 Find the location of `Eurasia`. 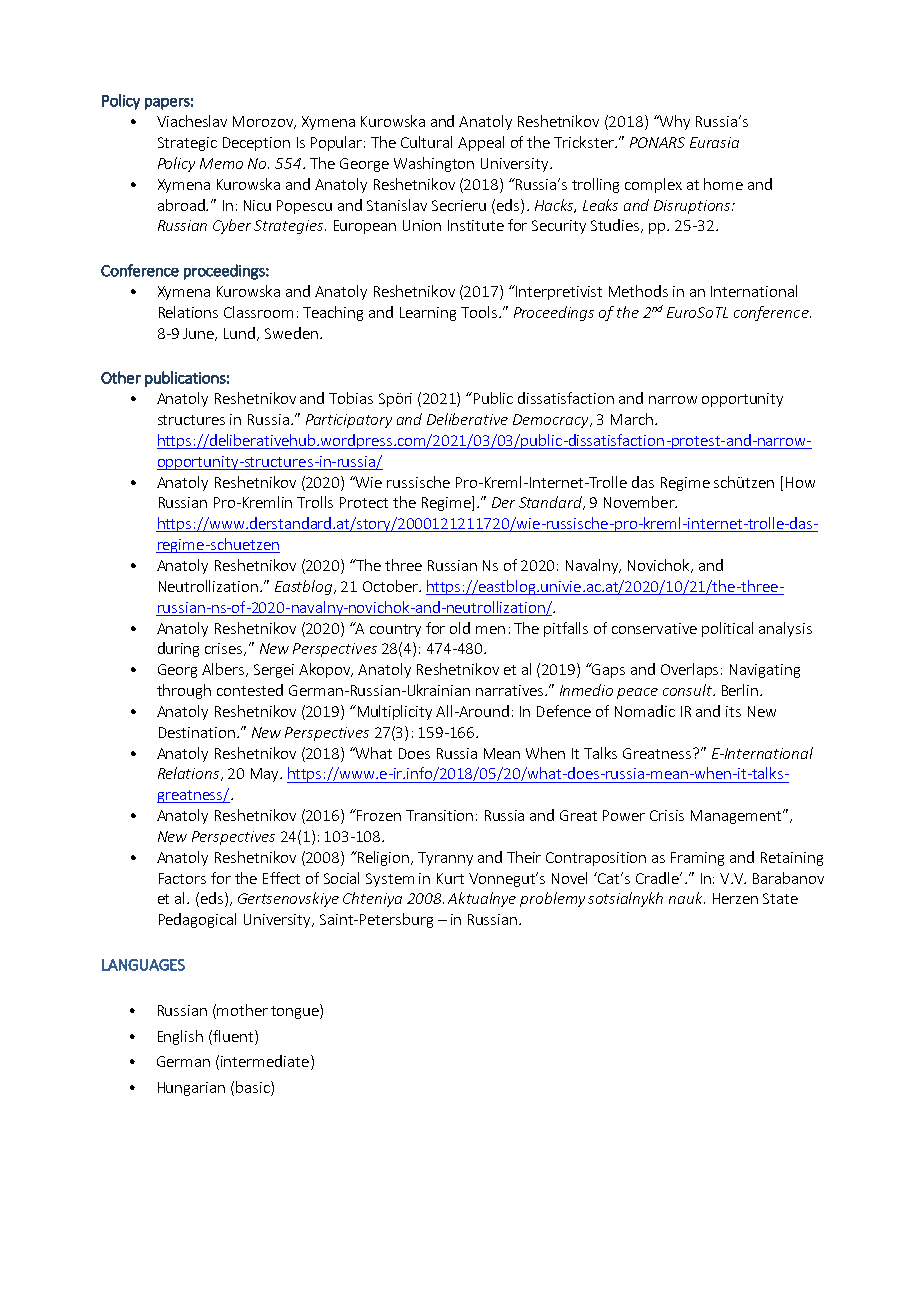

Eurasia is located at coordinates (714, 142).
